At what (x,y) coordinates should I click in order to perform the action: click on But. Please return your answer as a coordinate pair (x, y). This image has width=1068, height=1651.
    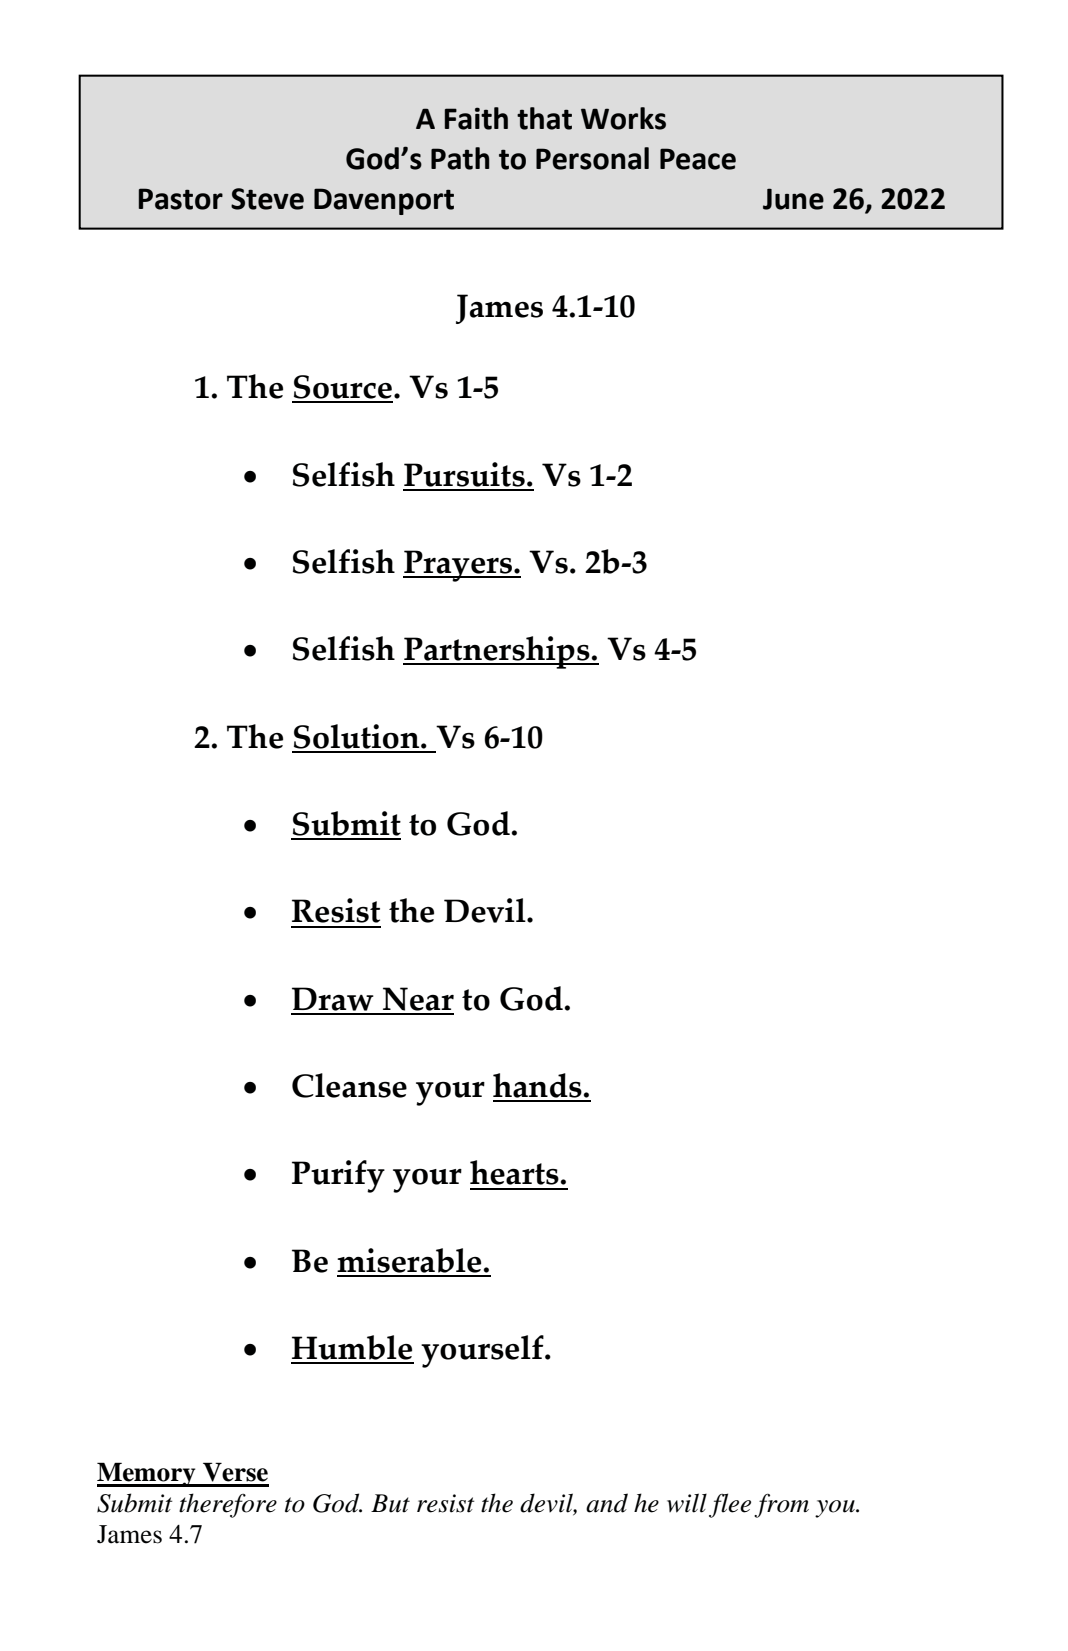
    Looking at the image, I should click on (390, 1503).
